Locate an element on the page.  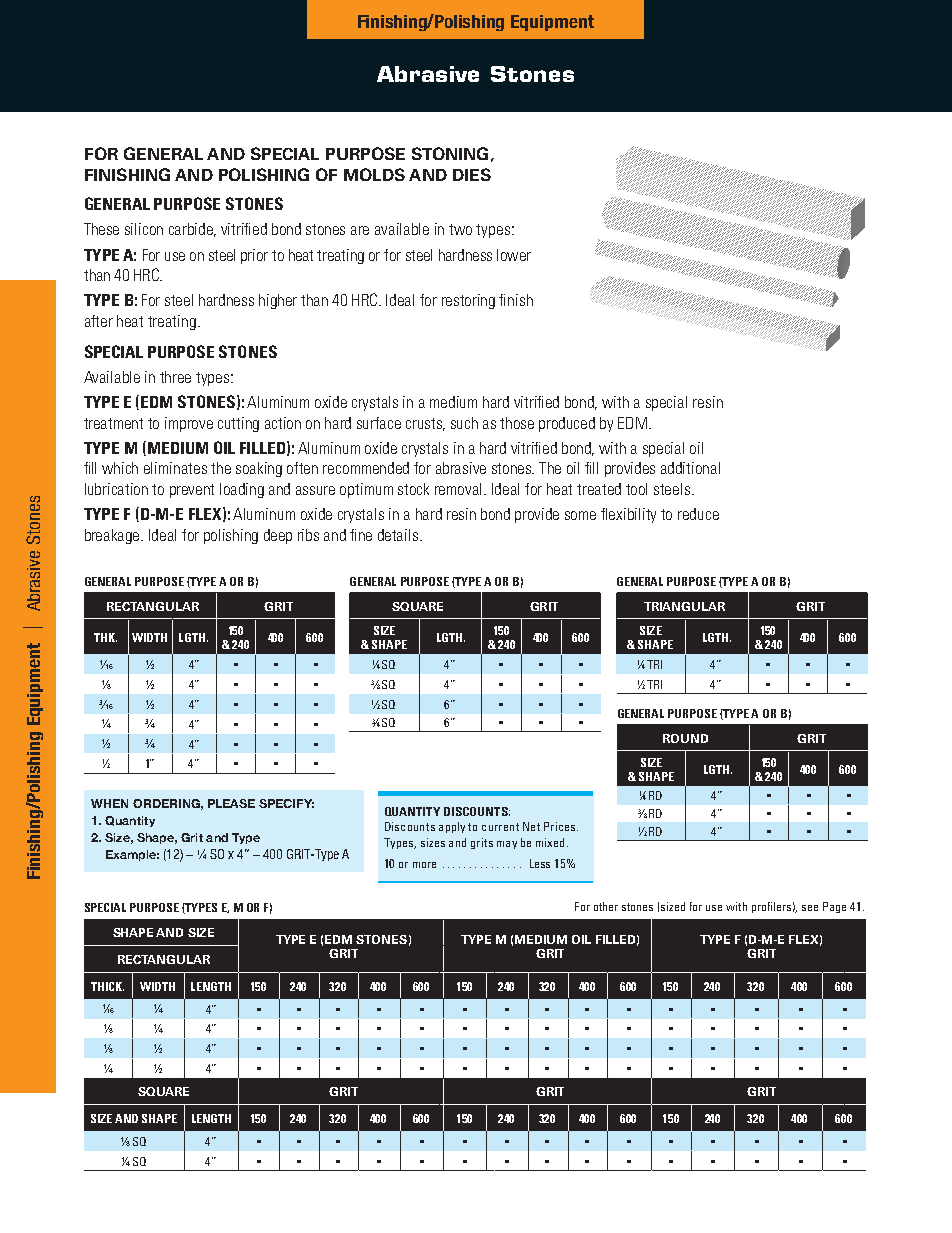
see is located at coordinates (810, 908).
